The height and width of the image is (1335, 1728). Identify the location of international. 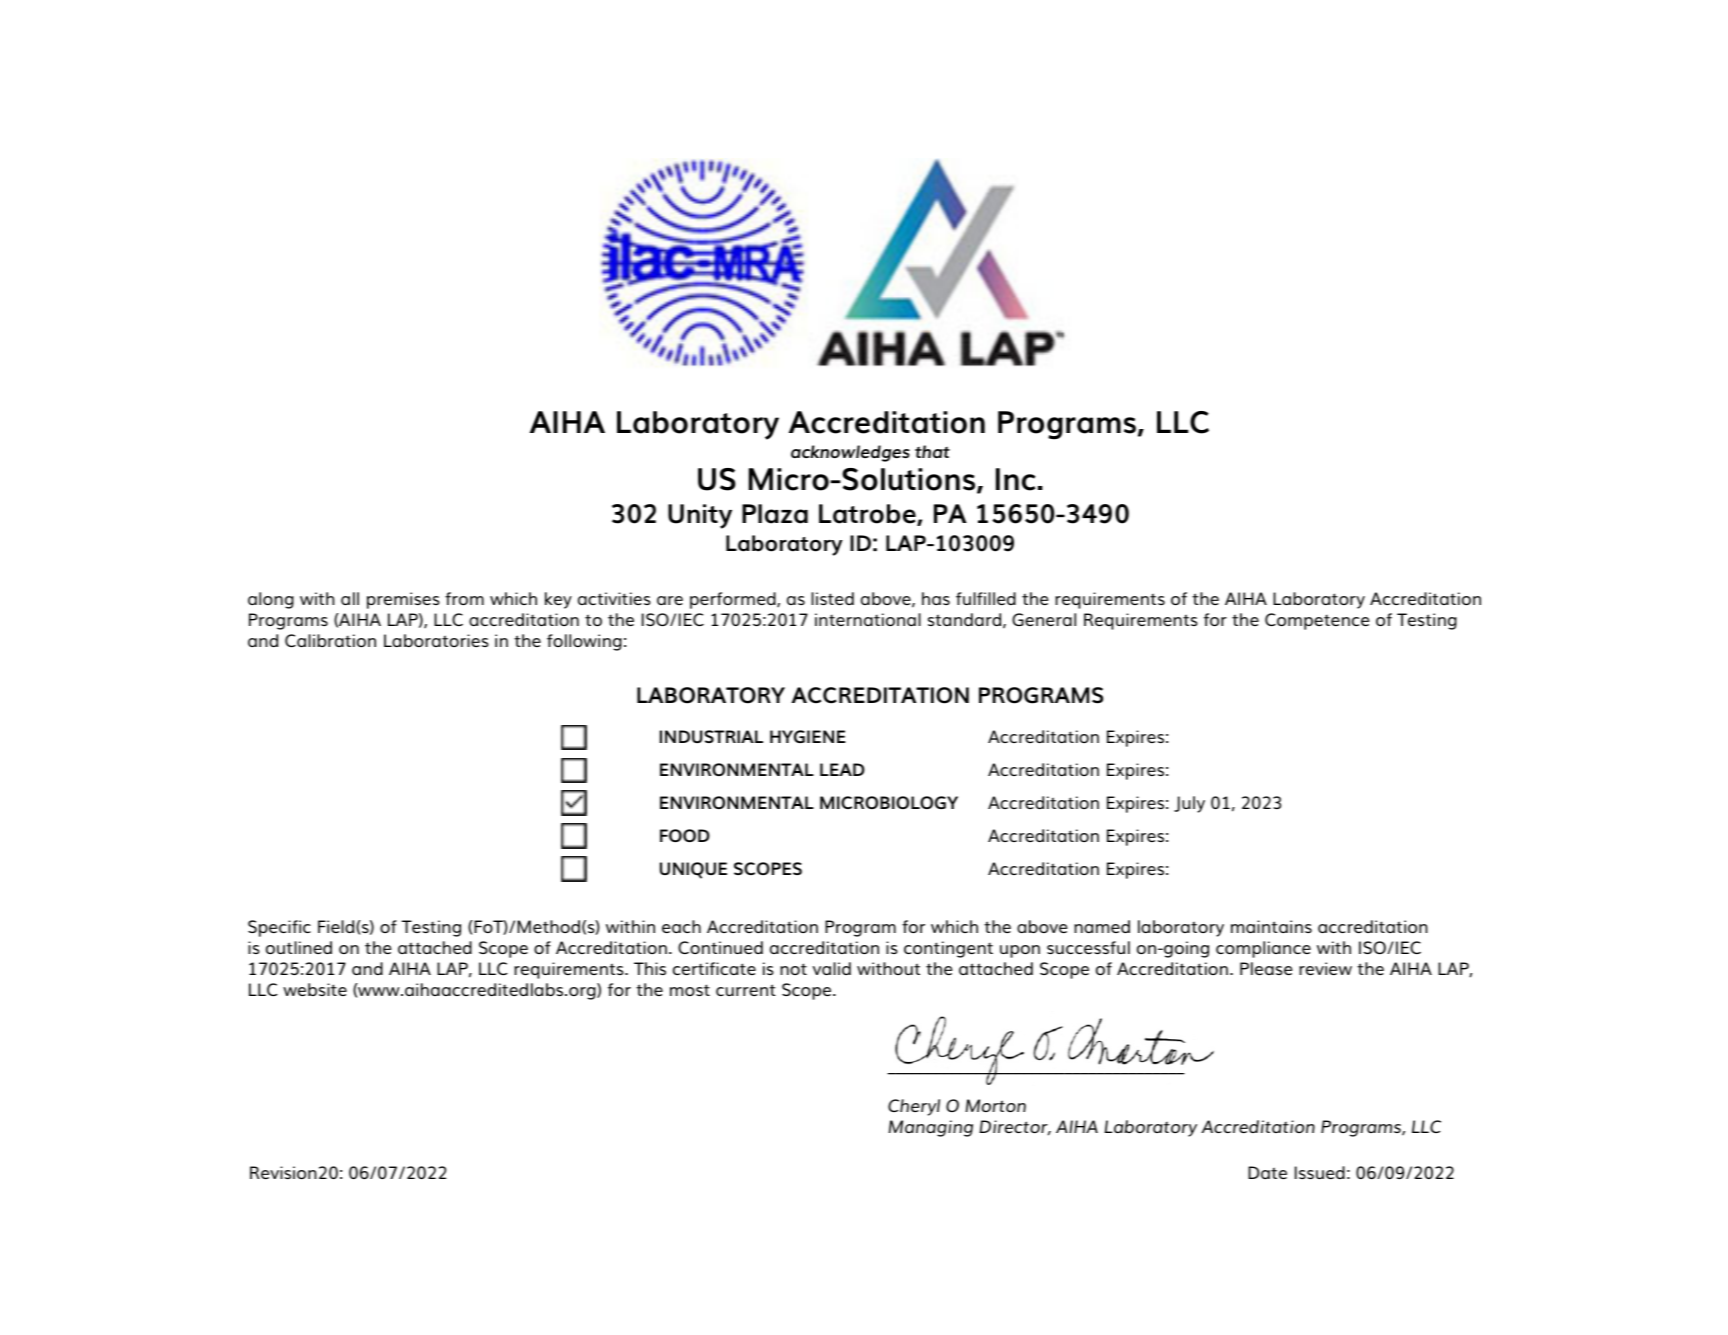
(868, 619).
